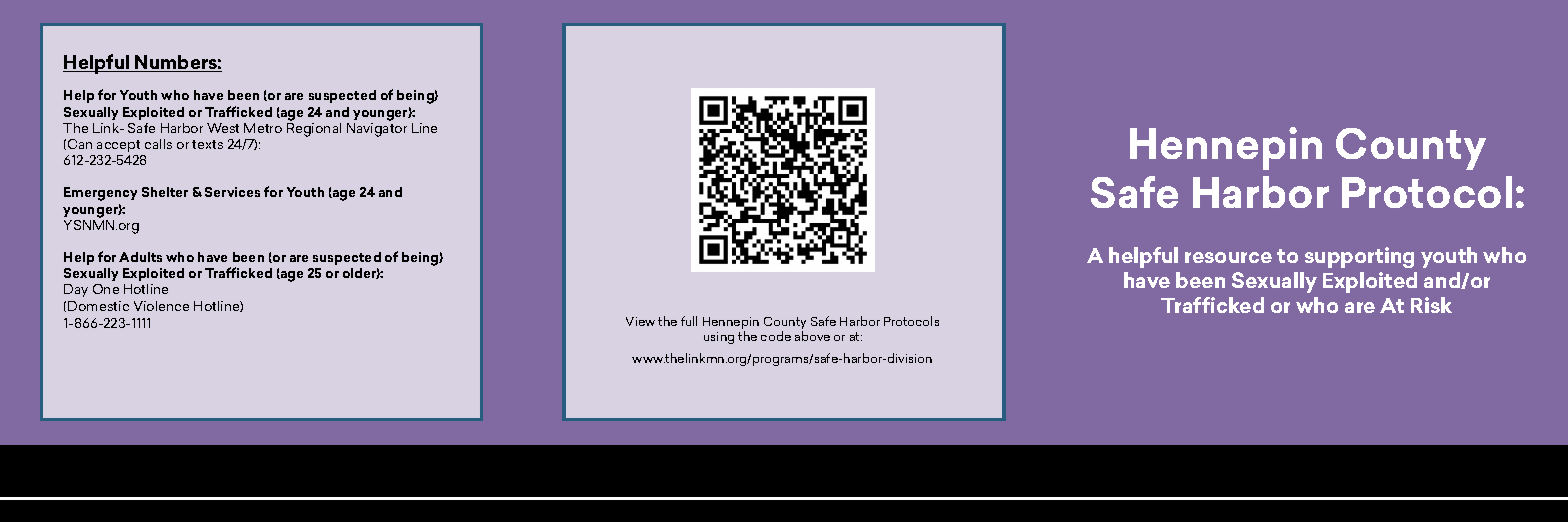  I want to click on Risk, so click(1431, 305).
